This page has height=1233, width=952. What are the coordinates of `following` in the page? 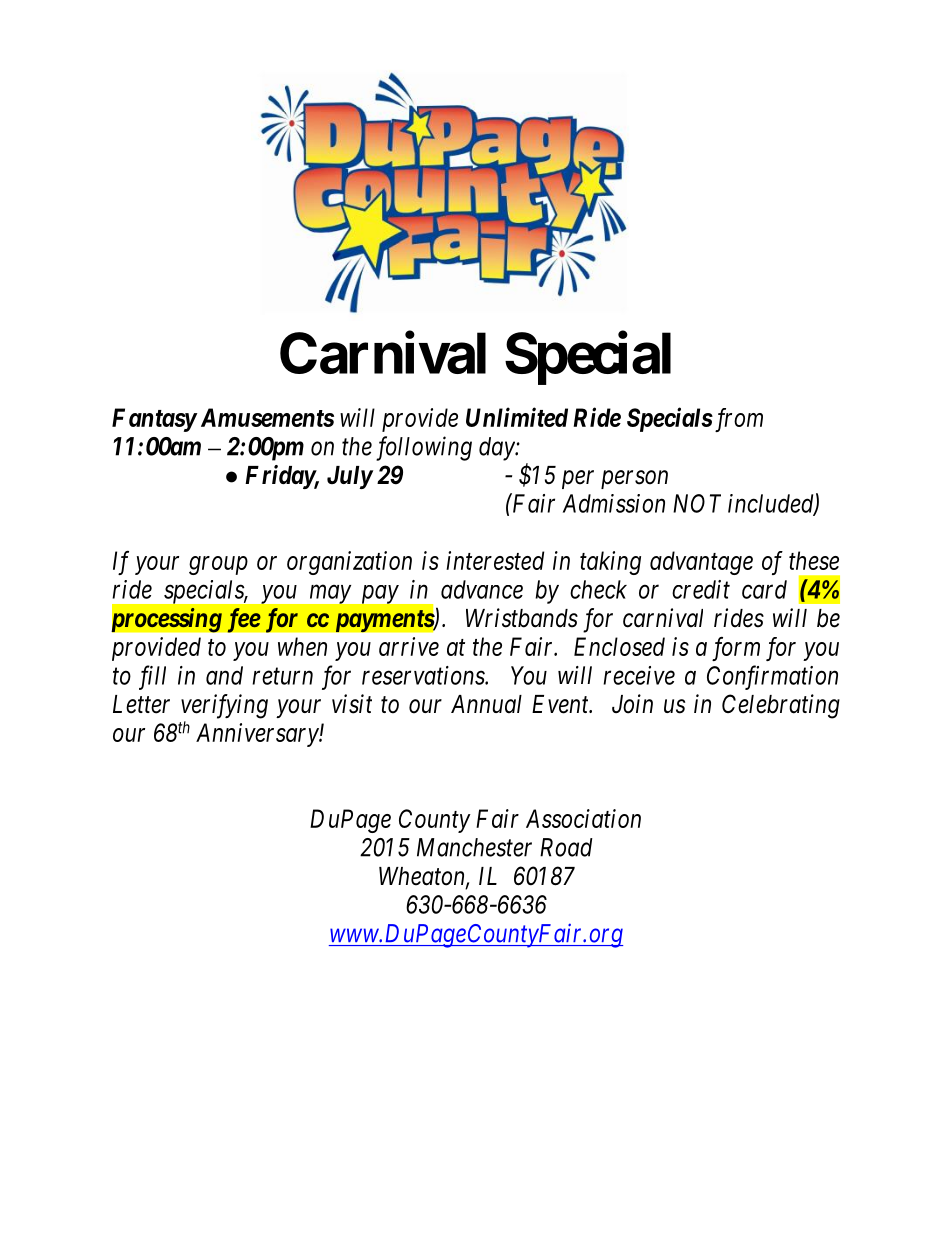 It's located at (424, 448).
